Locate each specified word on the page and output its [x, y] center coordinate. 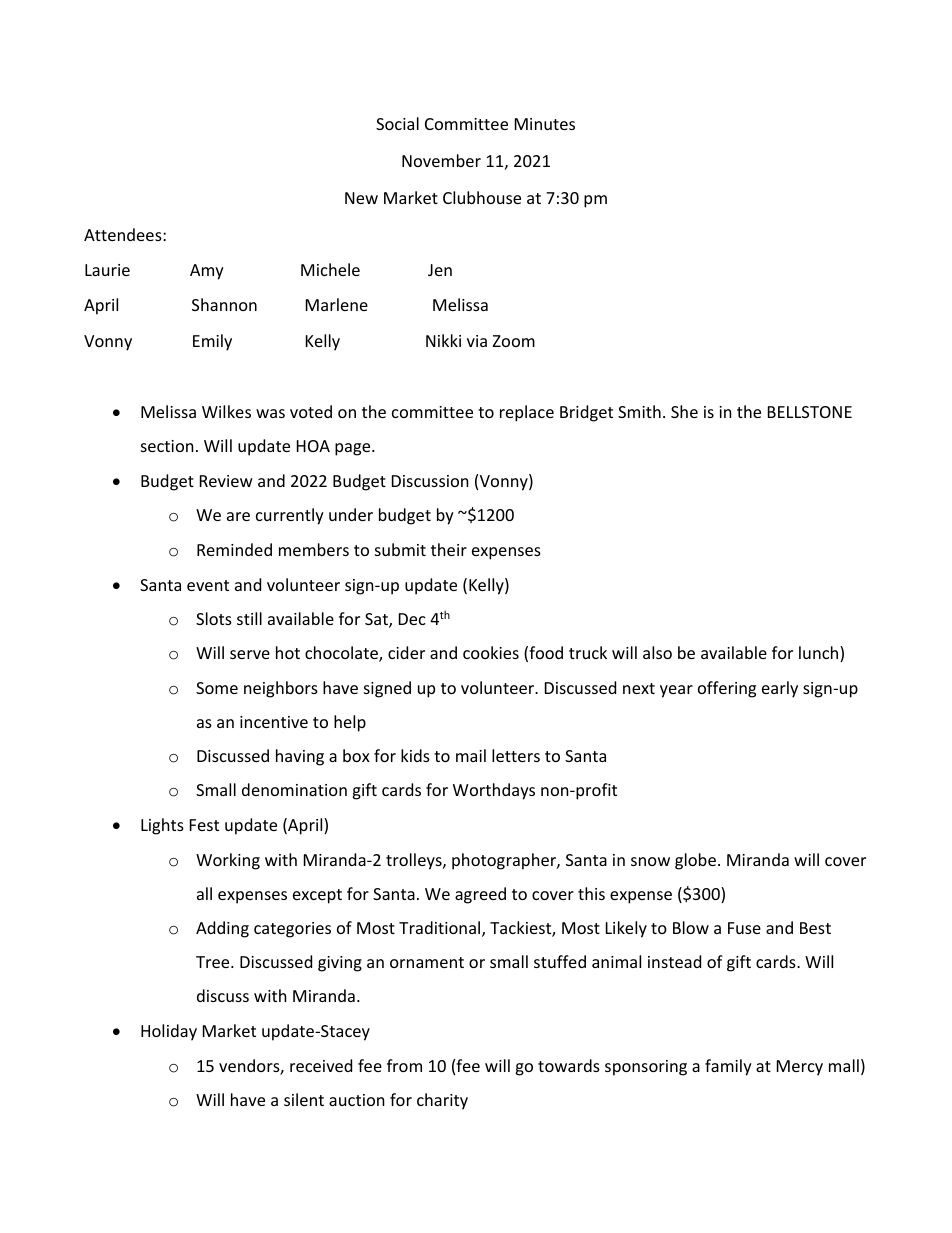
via [477, 341]
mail [471, 755]
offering [727, 689]
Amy [207, 272]
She [684, 411]
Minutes [545, 124]
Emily [212, 342]
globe [695, 861]
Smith [639, 411]
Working [228, 861]
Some [217, 688]
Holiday [169, 1032]
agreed [480, 895]
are [238, 516]
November [441, 160]
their [449, 549]
